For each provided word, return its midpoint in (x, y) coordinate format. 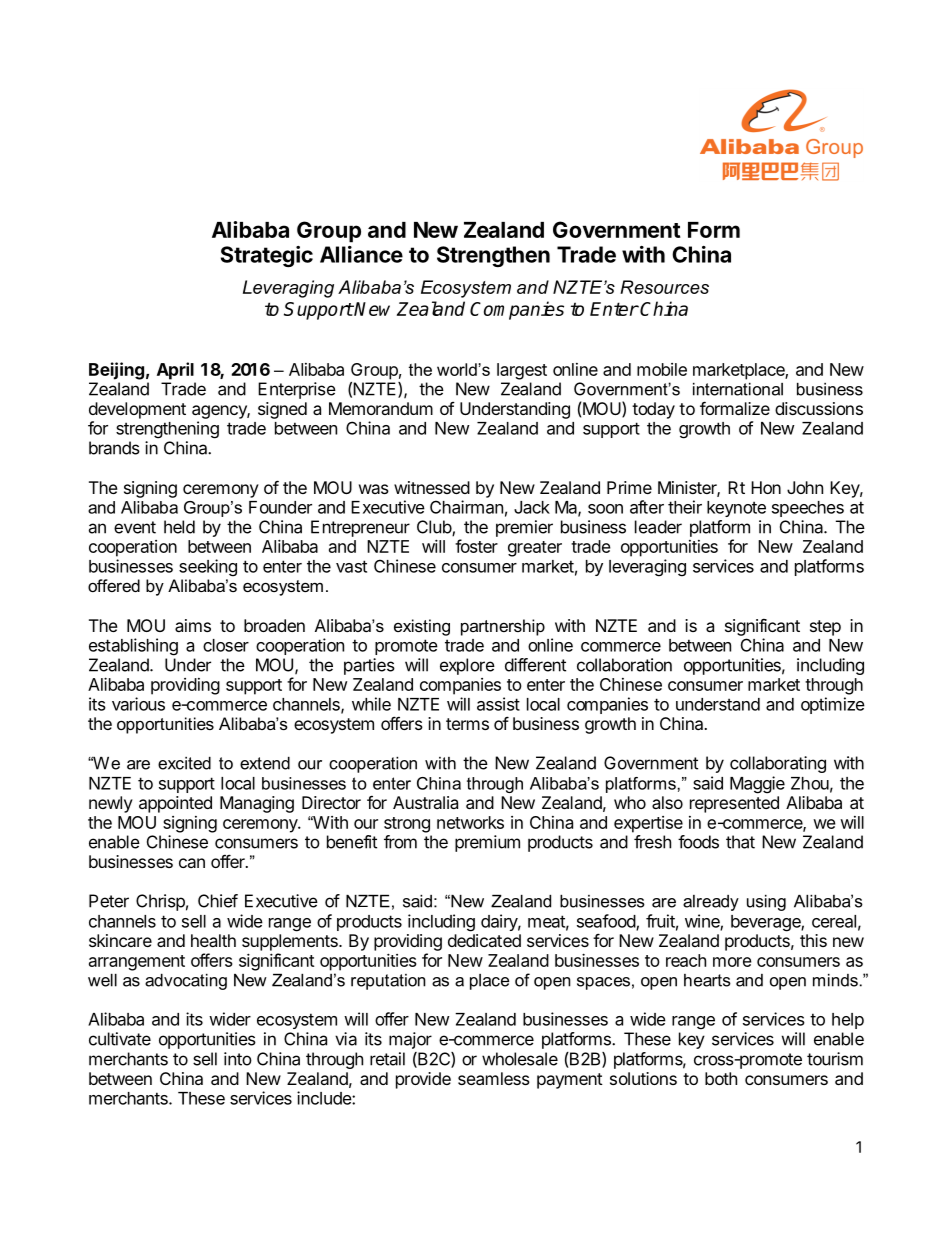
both (721, 1078)
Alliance (361, 254)
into (238, 1059)
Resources (664, 287)
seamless (494, 1078)
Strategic (267, 256)
